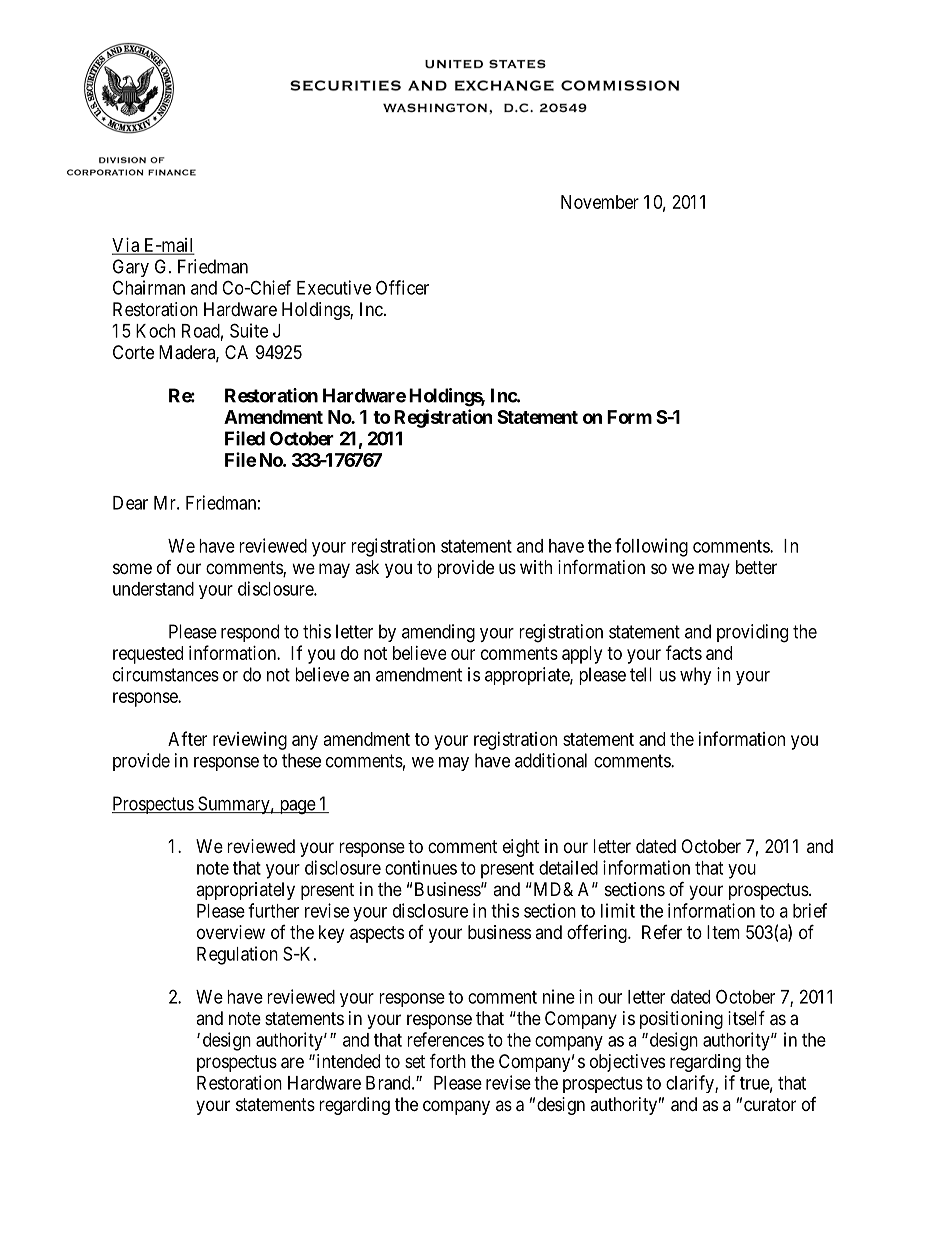 Image resolution: width=952 pixels, height=1233 pixels. What do you see at coordinates (130, 503) in the document?
I see `Dear` at bounding box center [130, 503].
